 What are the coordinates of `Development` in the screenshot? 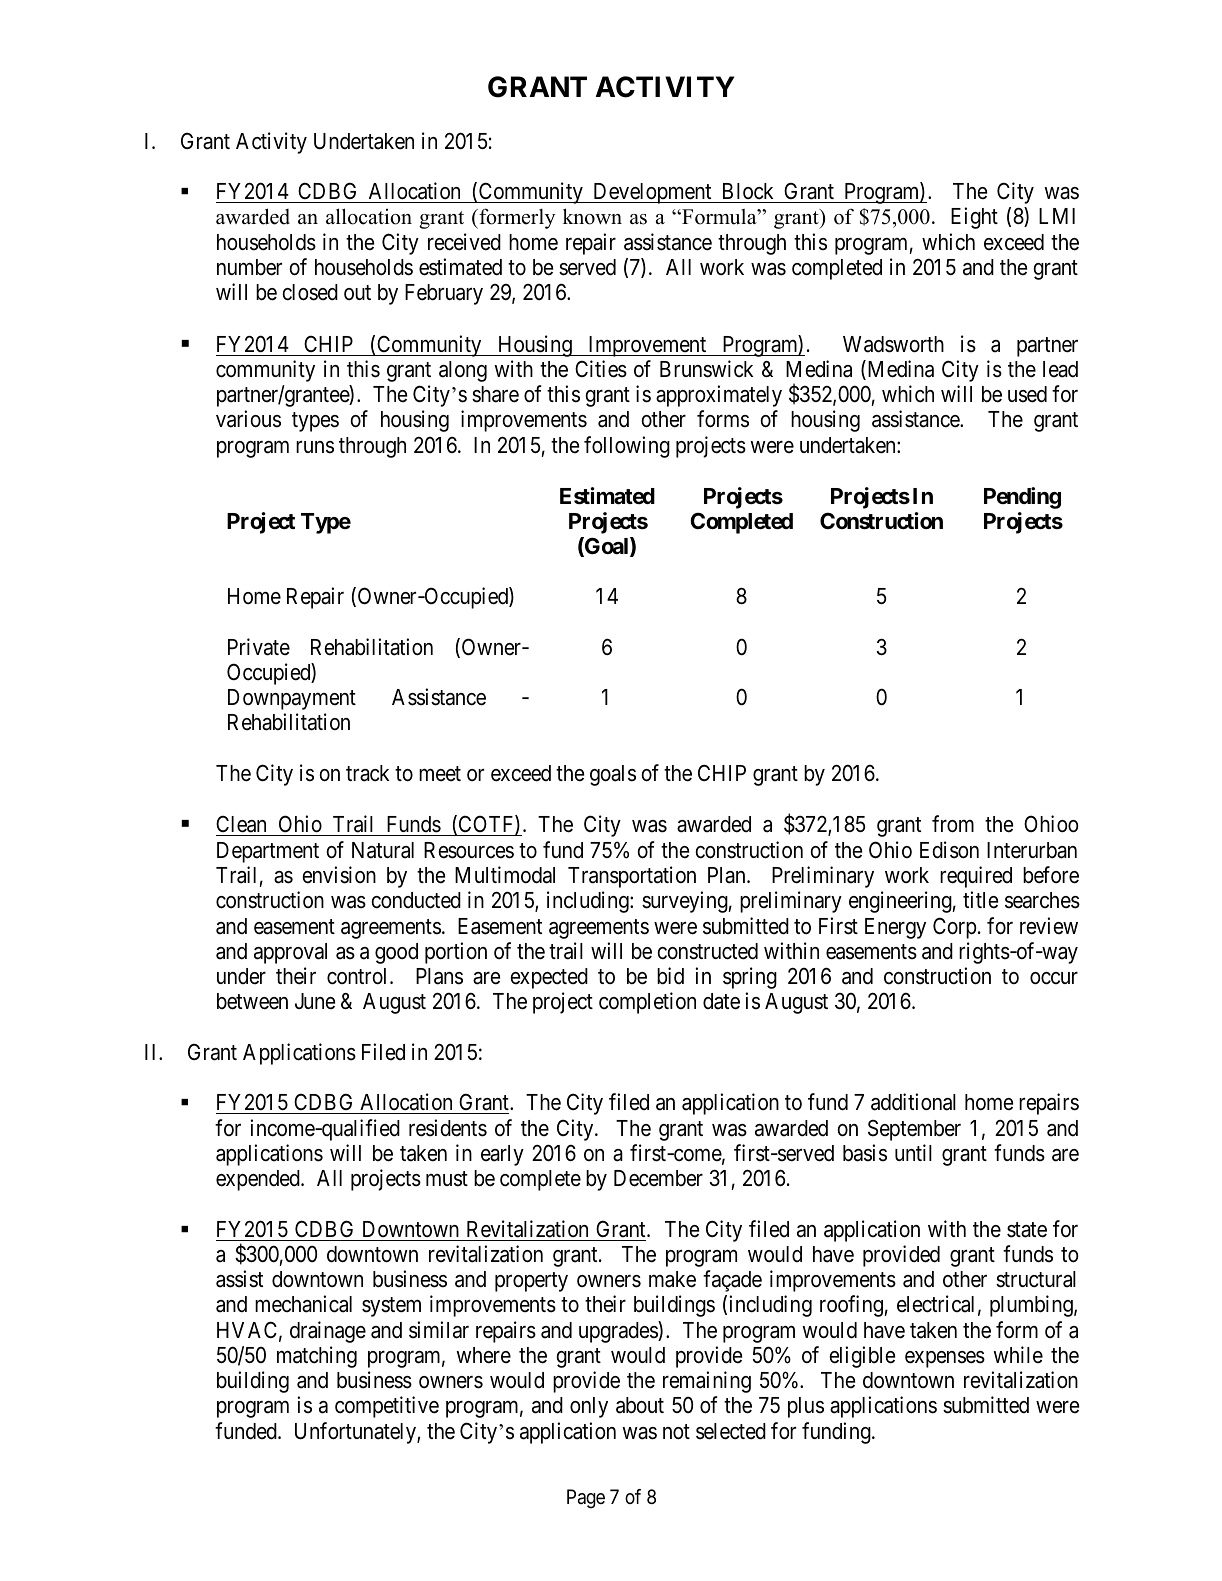 It's located at (652, 193).
